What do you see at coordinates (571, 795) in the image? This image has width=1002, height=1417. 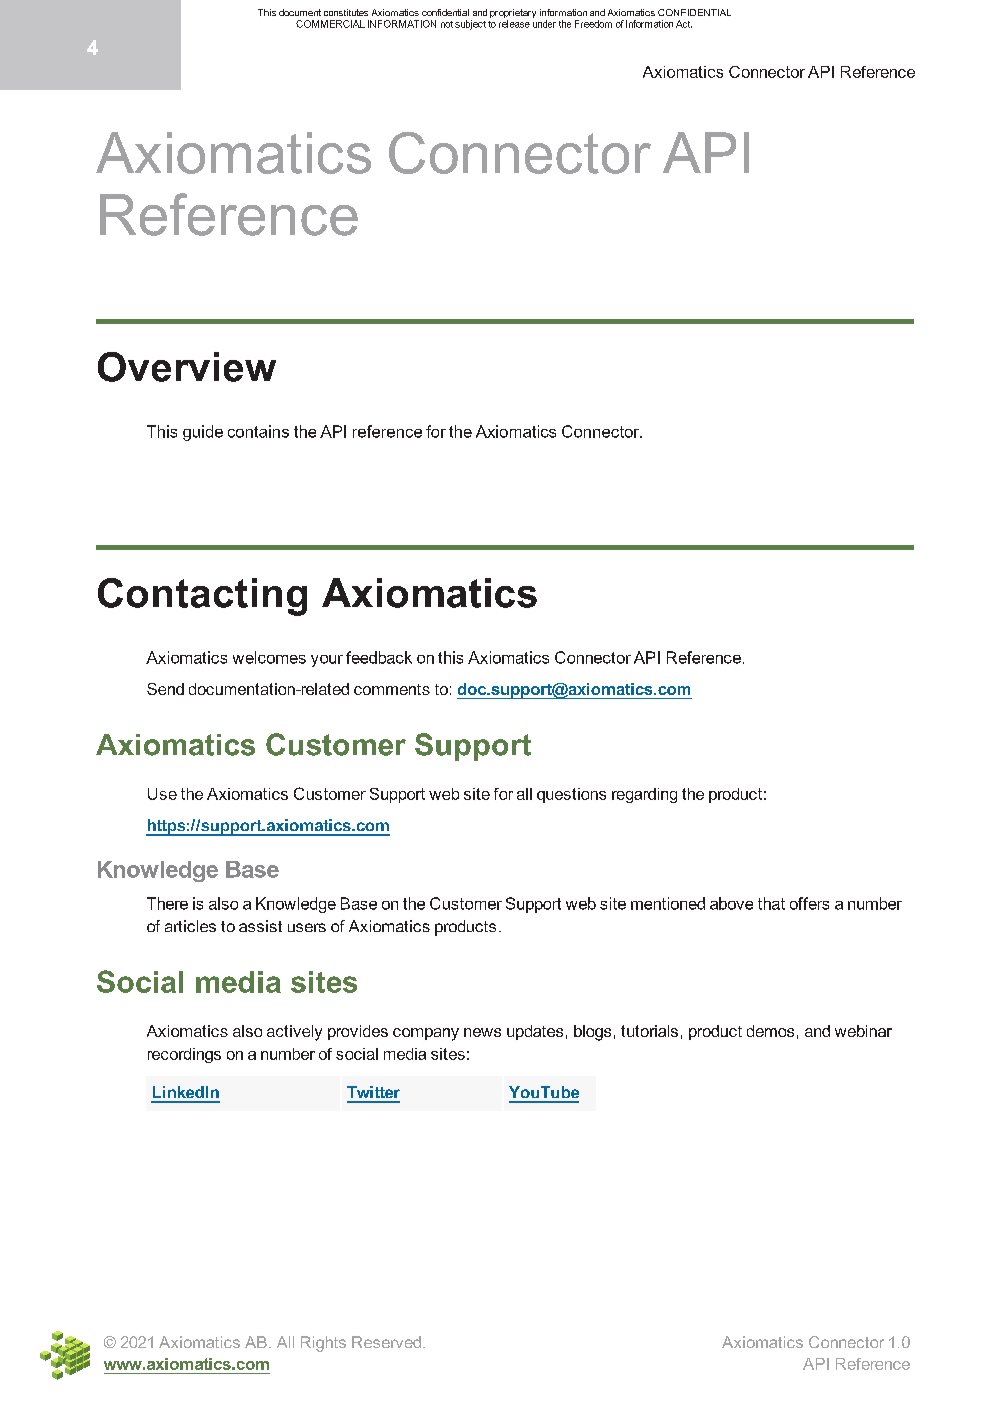 I see `questions` at bounding box center [571, 795].
